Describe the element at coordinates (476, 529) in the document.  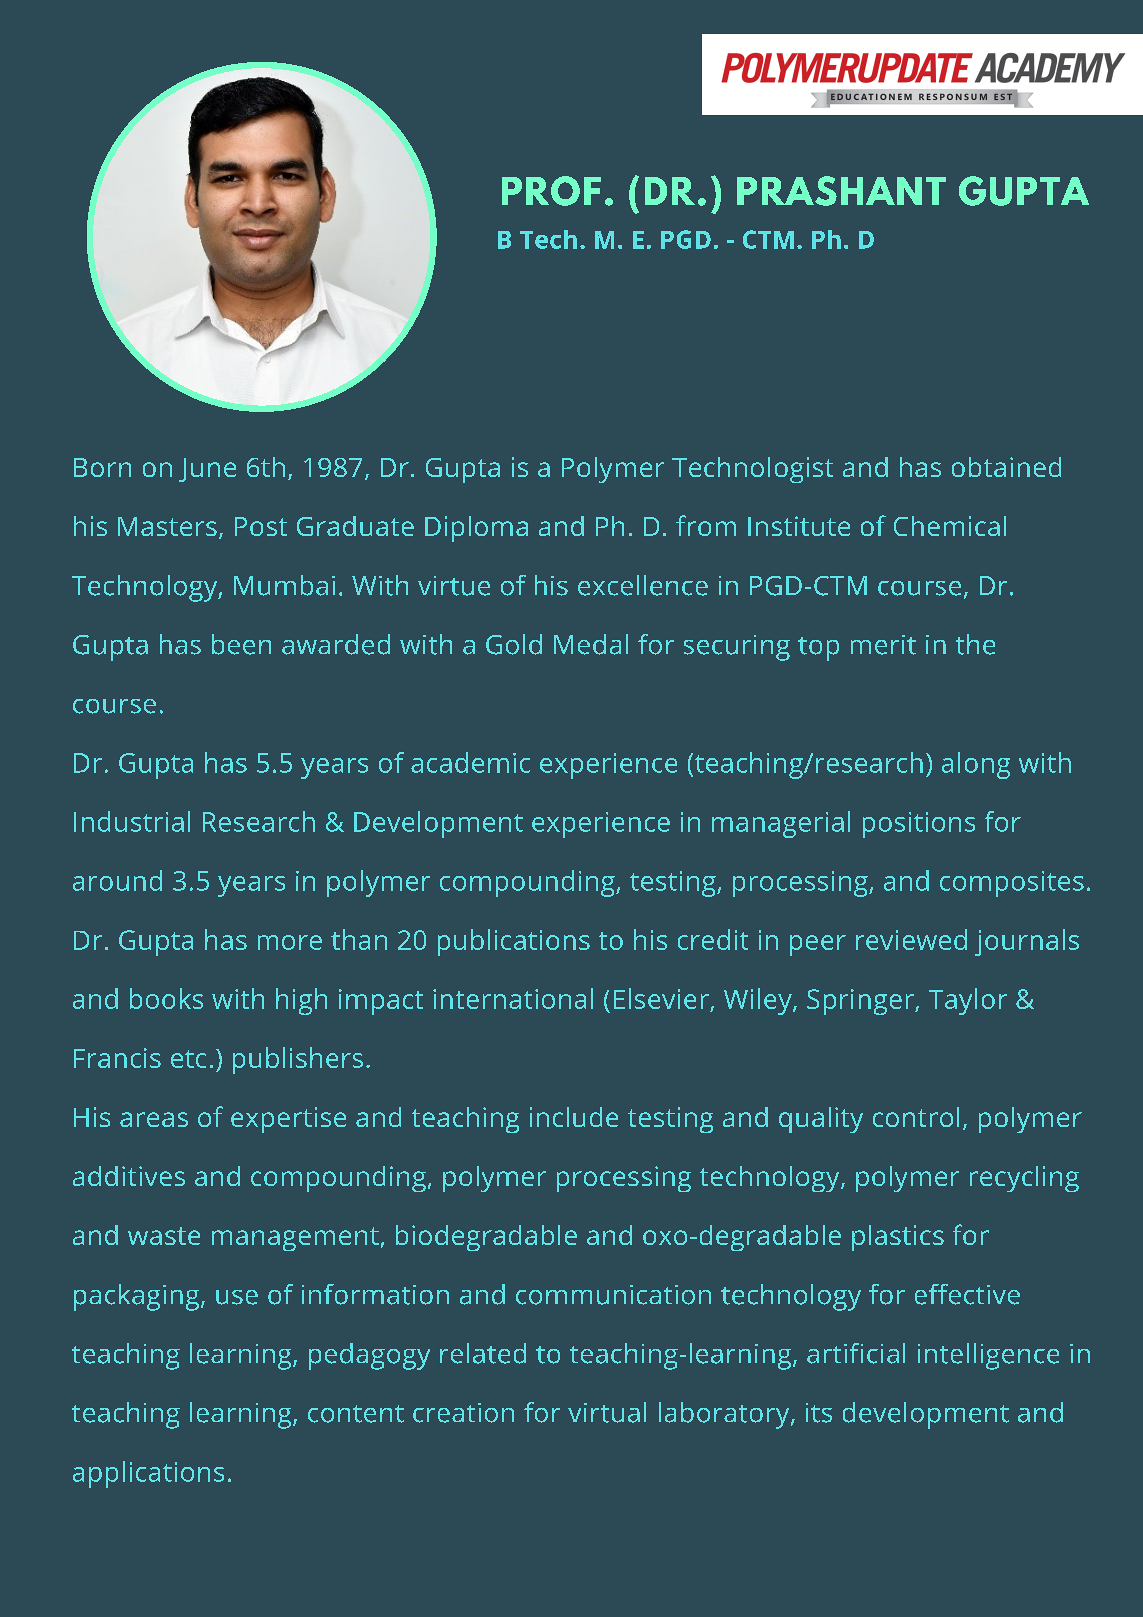
I see `Diploma` at that location.
